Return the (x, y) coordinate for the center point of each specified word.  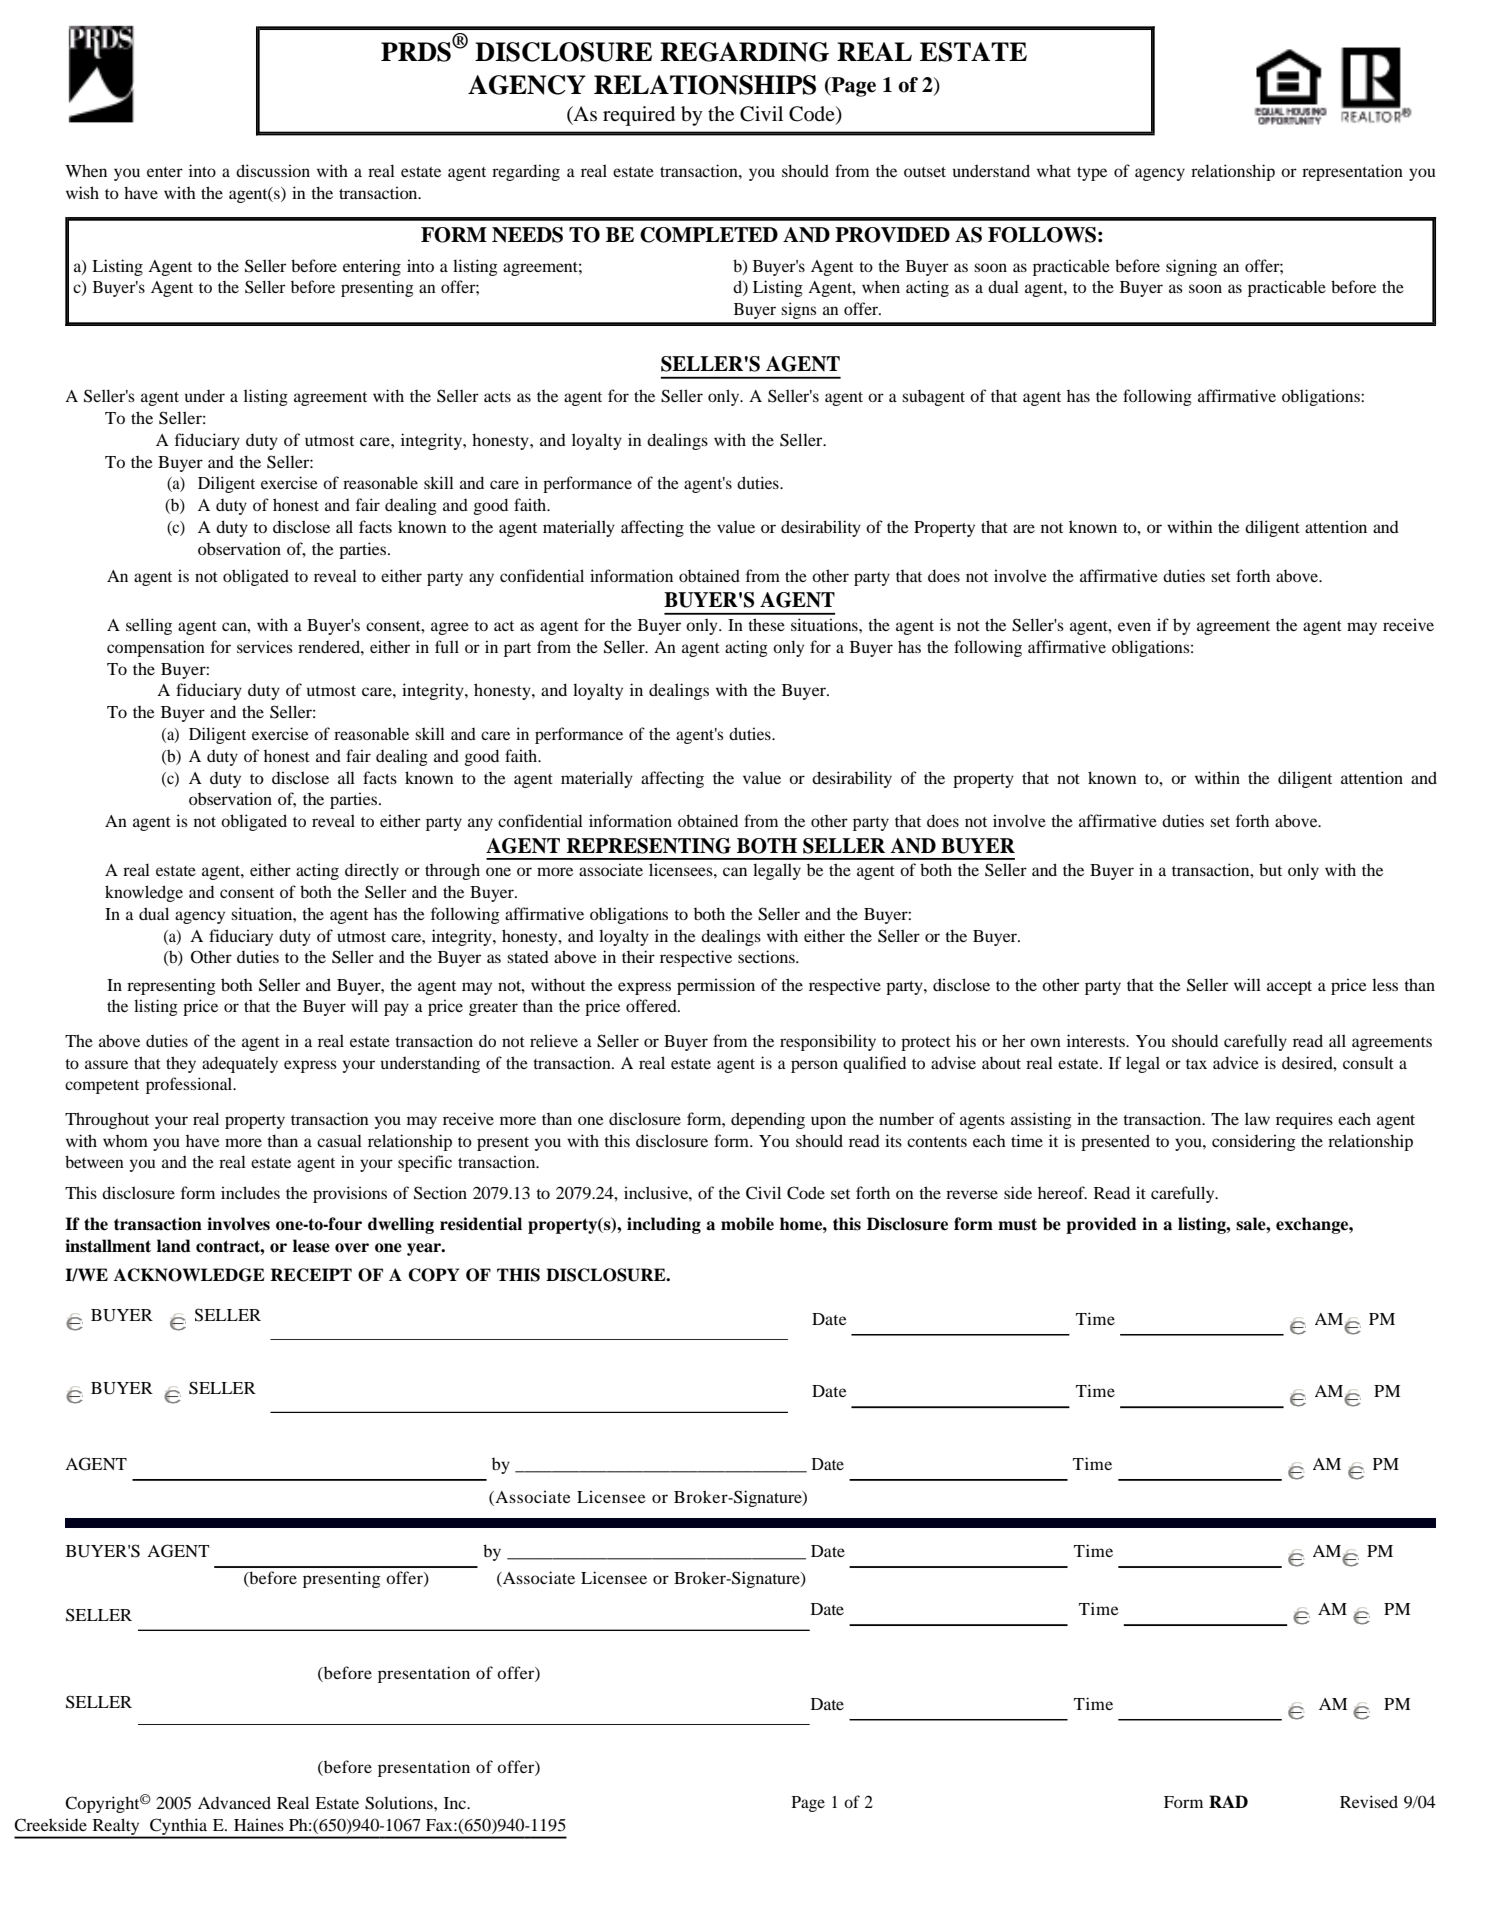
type (1092, 174)
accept (1289, 988)
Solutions (400, 1803)
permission (716, 986)
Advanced (234, 1802)
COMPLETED (709, 235)
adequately (240, 1064)
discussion (273, 170)
